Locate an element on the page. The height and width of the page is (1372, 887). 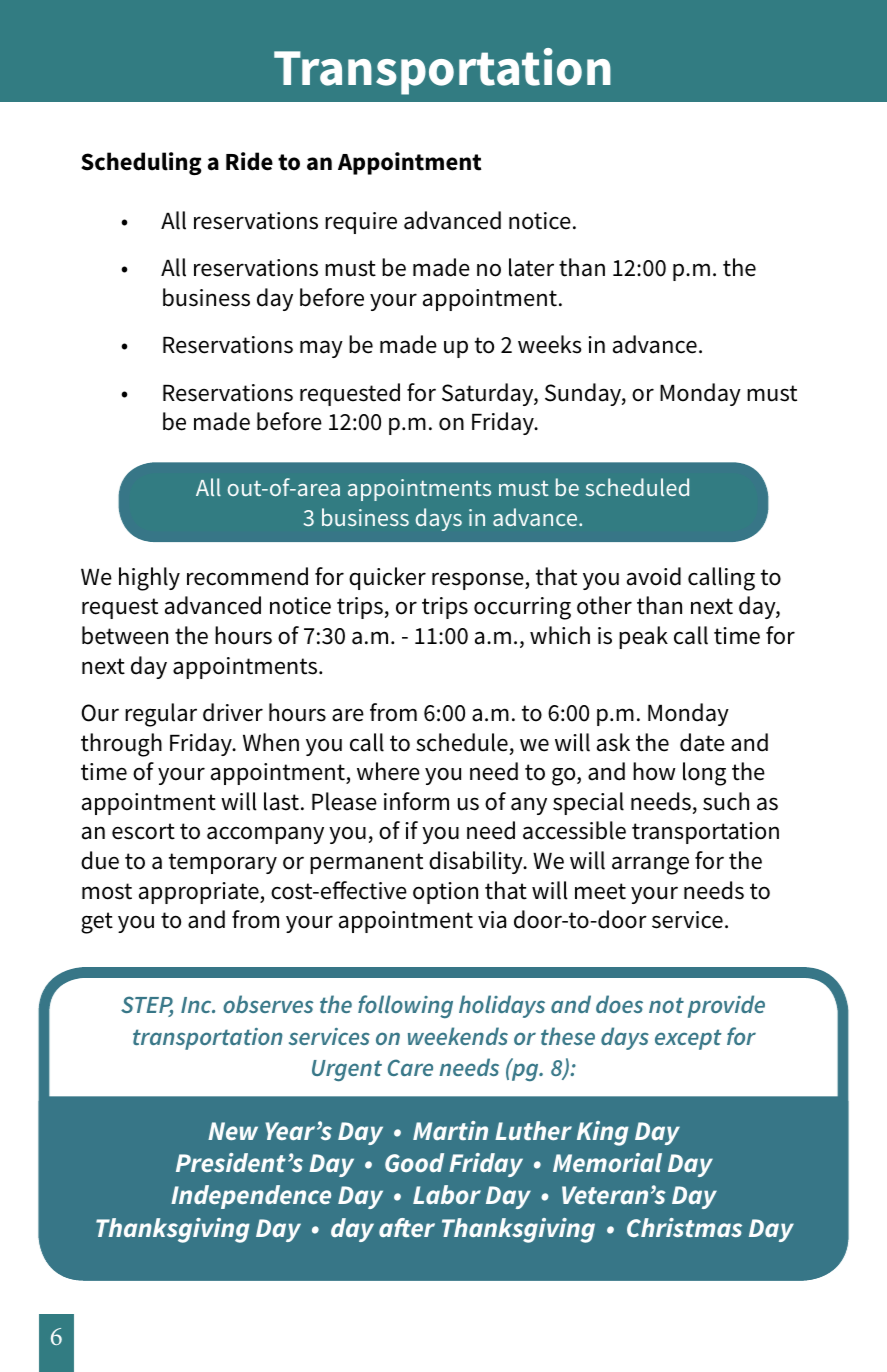
may is located at coordinates (321, 349).
